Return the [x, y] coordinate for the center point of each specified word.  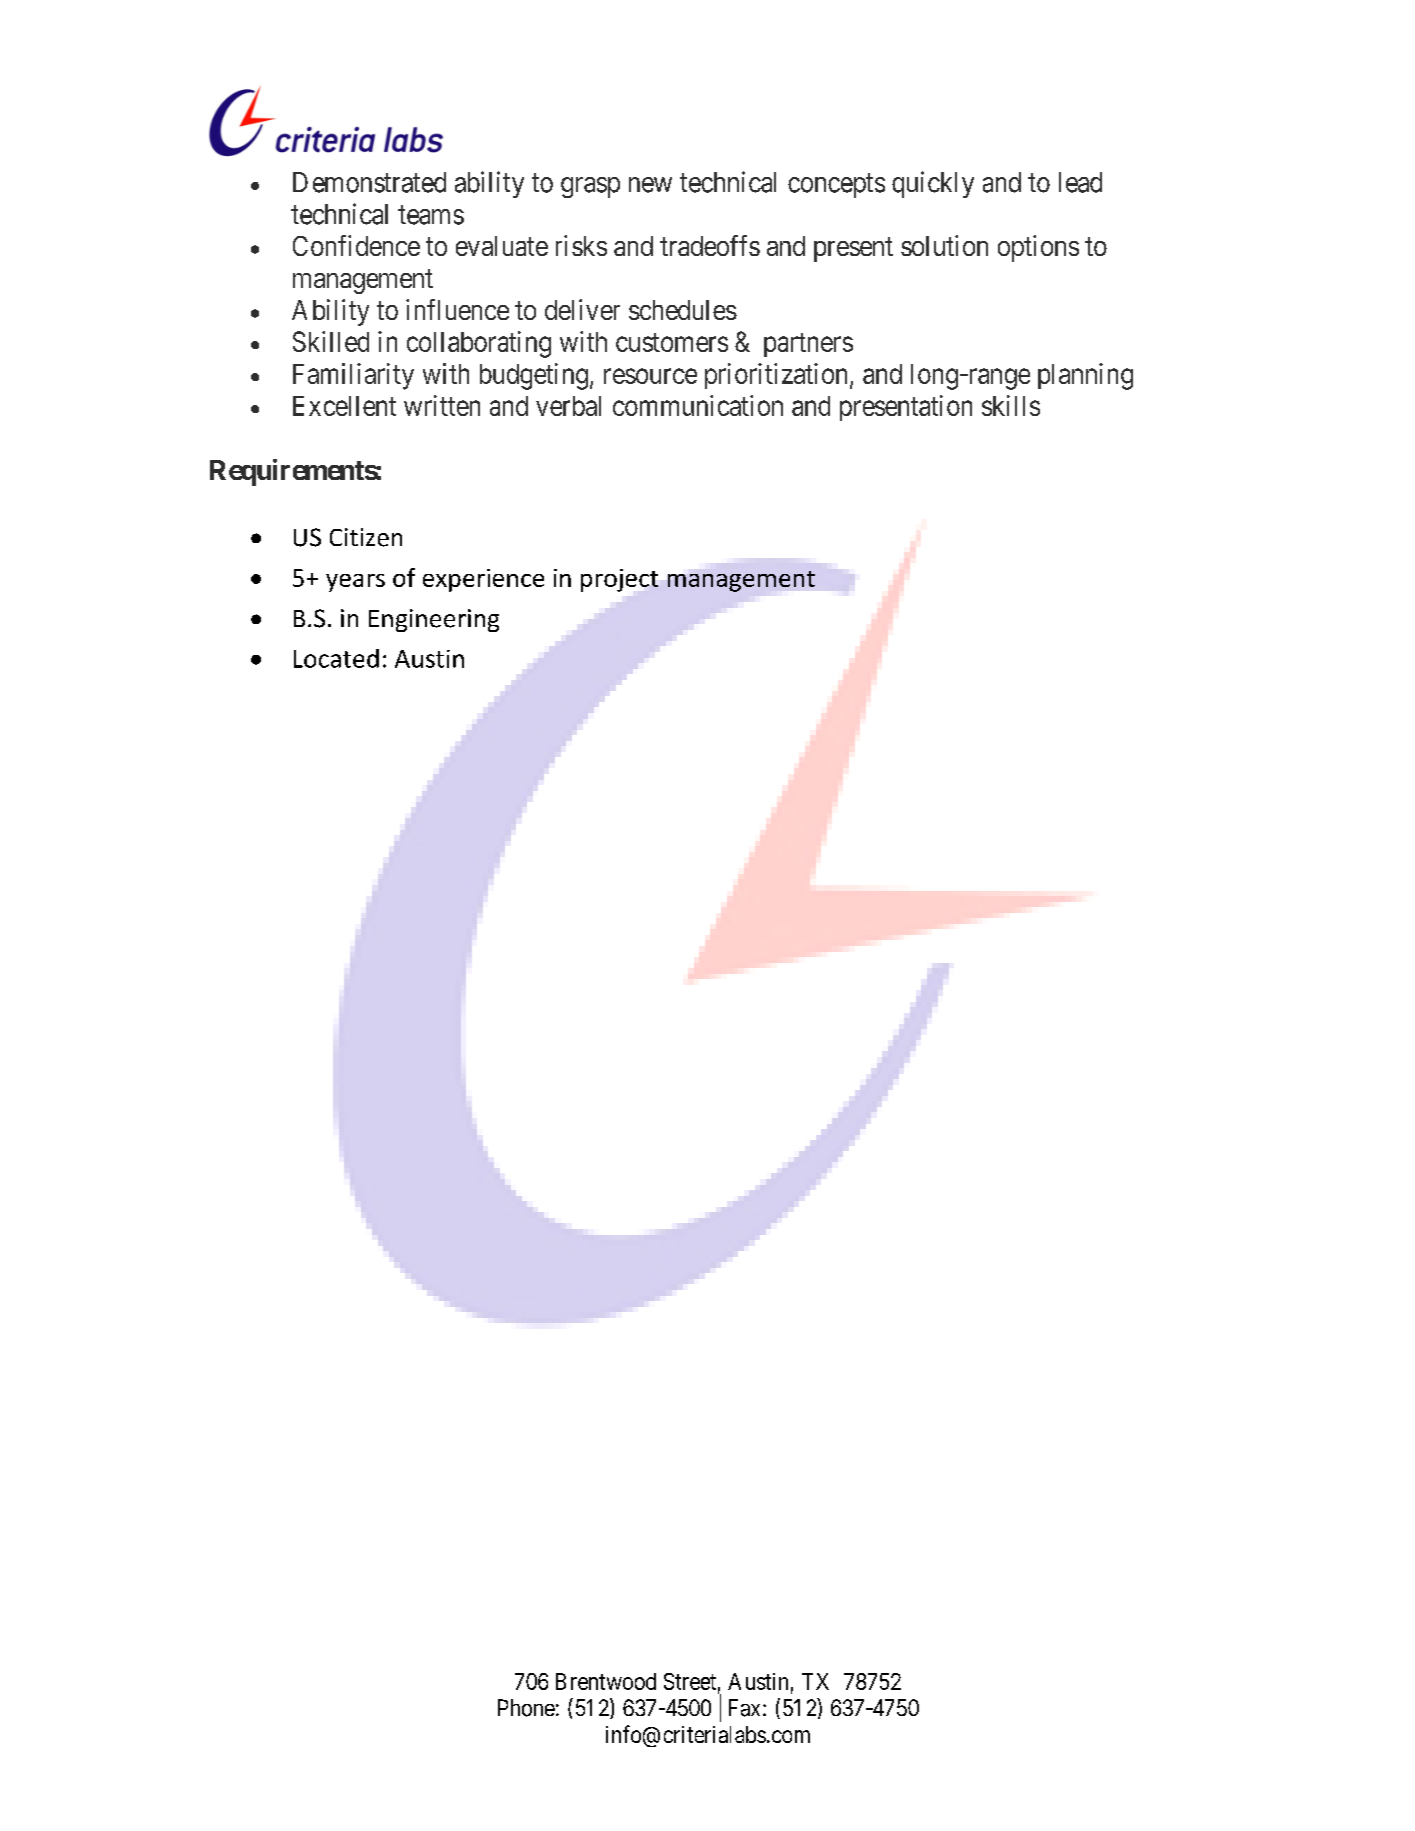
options [1038, 248]
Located [336, 658]
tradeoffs [710, 245]
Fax [746, 1708]
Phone [526, 1708]
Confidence [356, 245]
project [619, 580]
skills [1011, 405]
